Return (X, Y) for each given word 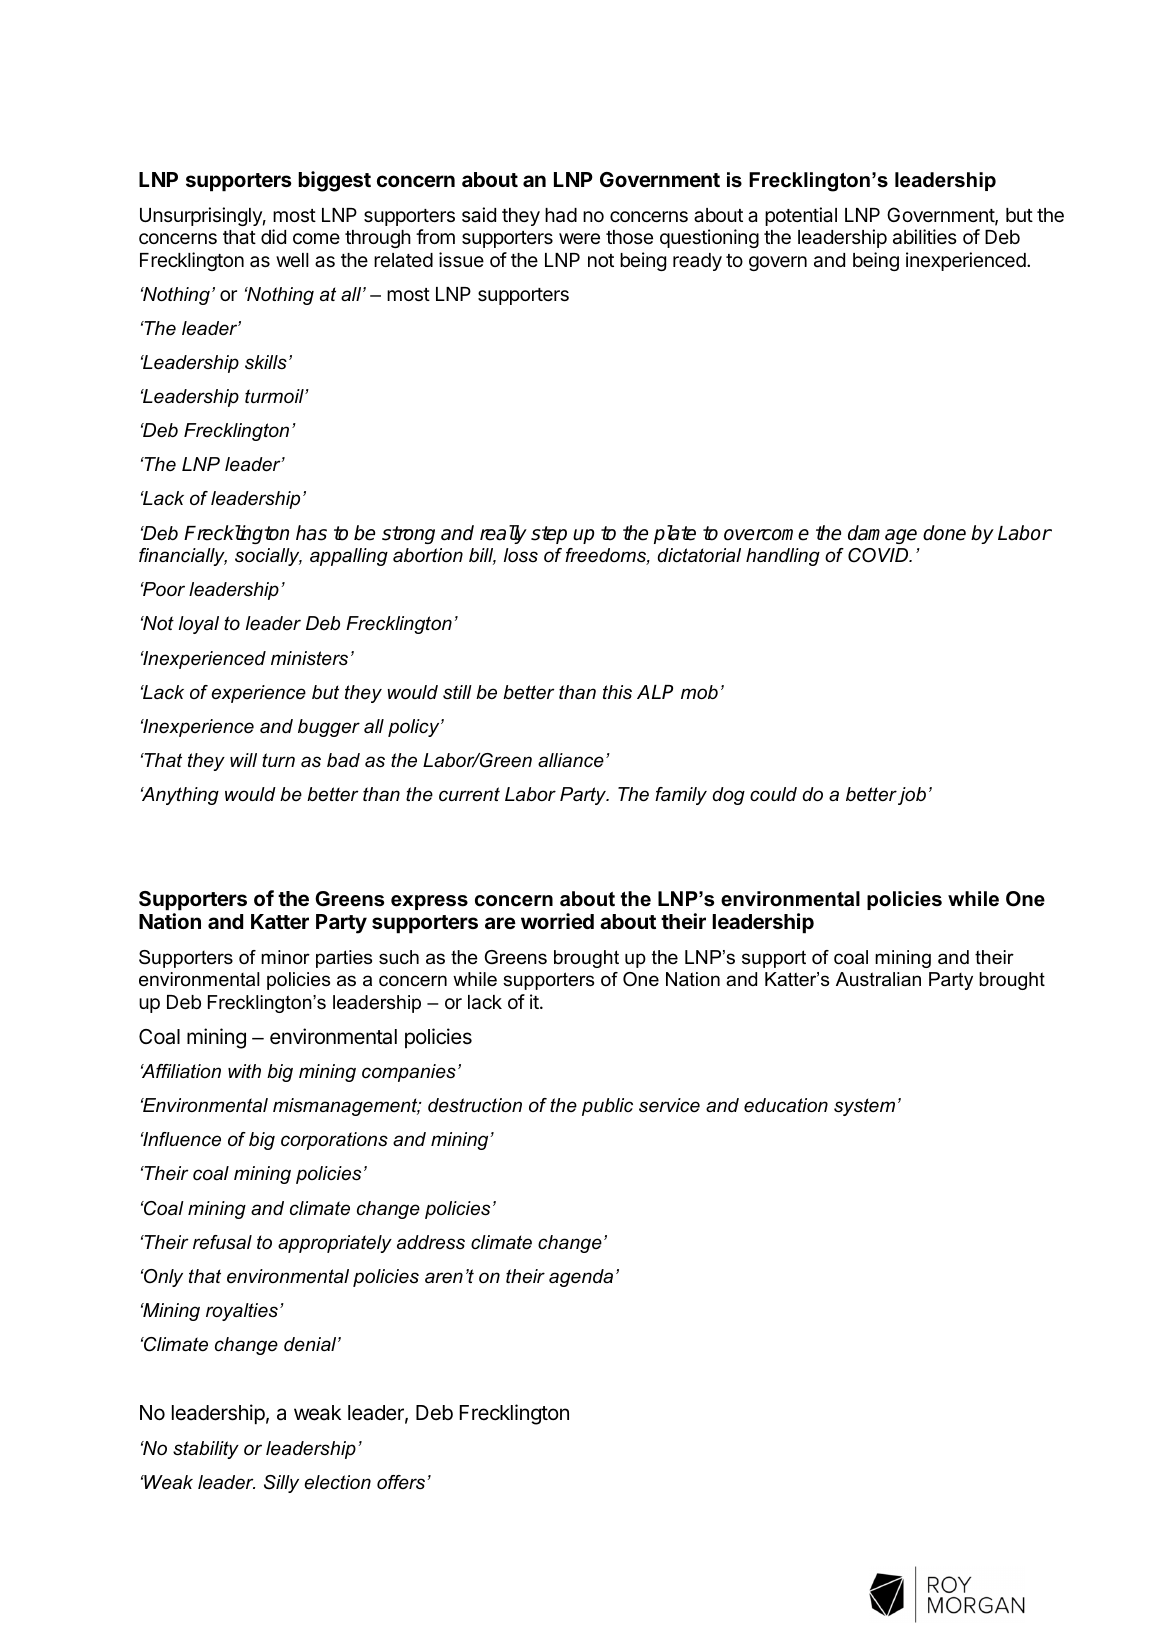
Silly (281, 1484)
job (912, 796)
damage (882, 534)
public (607, 1107)
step (549, 535)
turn (278, 760)
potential (801, 216)
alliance (571, 760)
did (273, 236)
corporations (334, 1141)
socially (268, 557)
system (864, 1107)
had (561, 215)
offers (401, 1482)
